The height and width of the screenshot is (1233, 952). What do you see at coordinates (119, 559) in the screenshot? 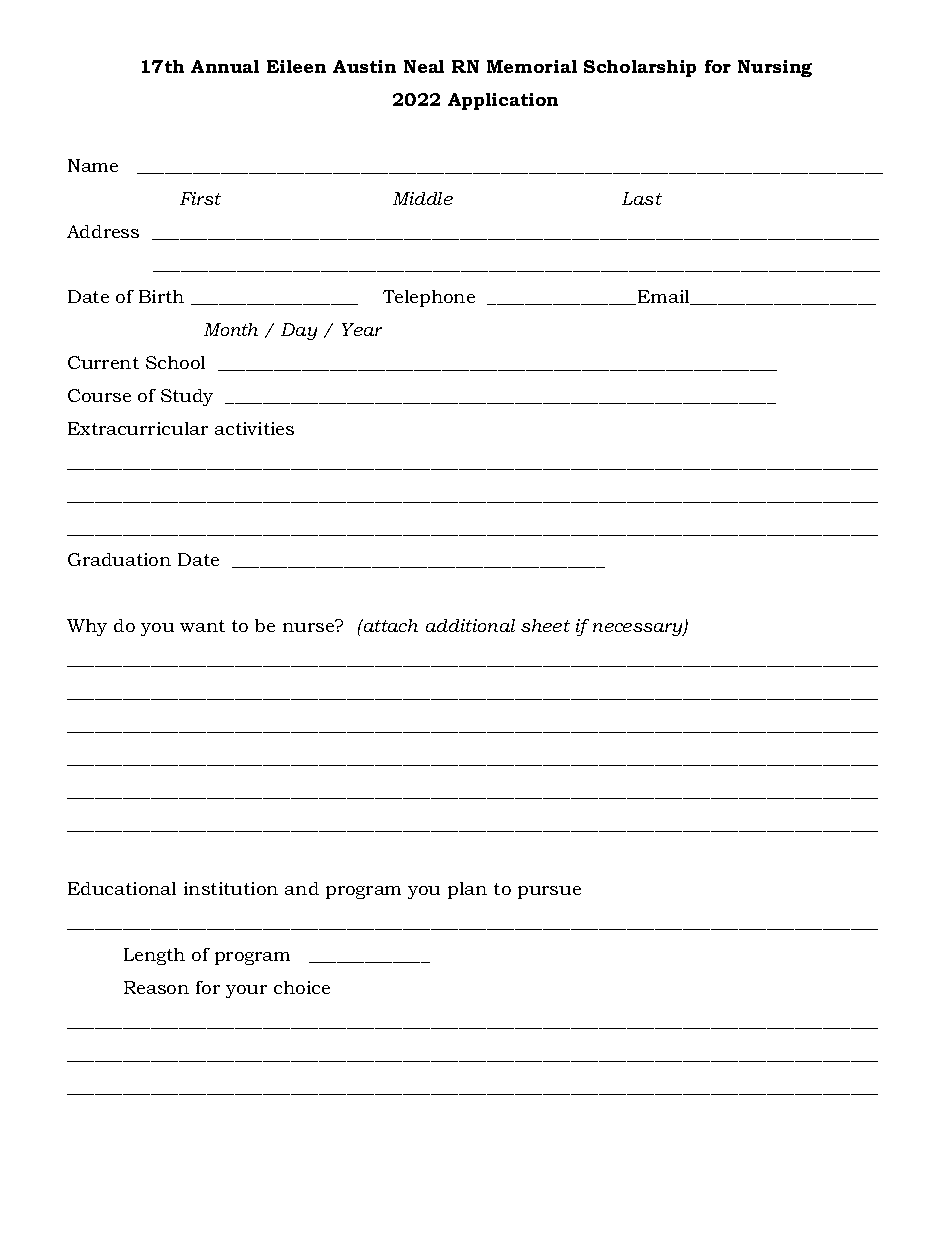
I see `Graduation` at bounding box center [119, 559].
